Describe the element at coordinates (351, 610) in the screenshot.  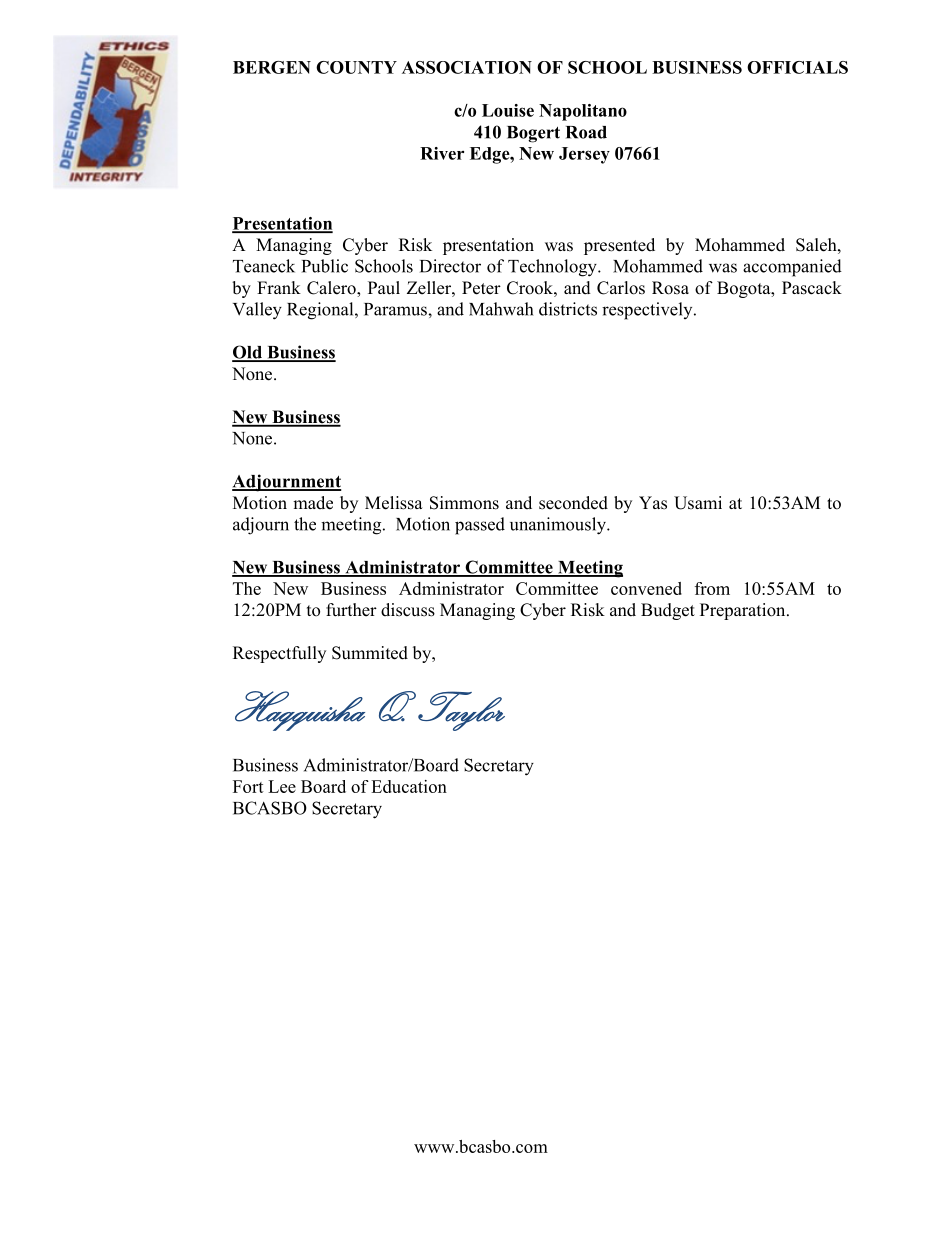
I see `further` at that location.
